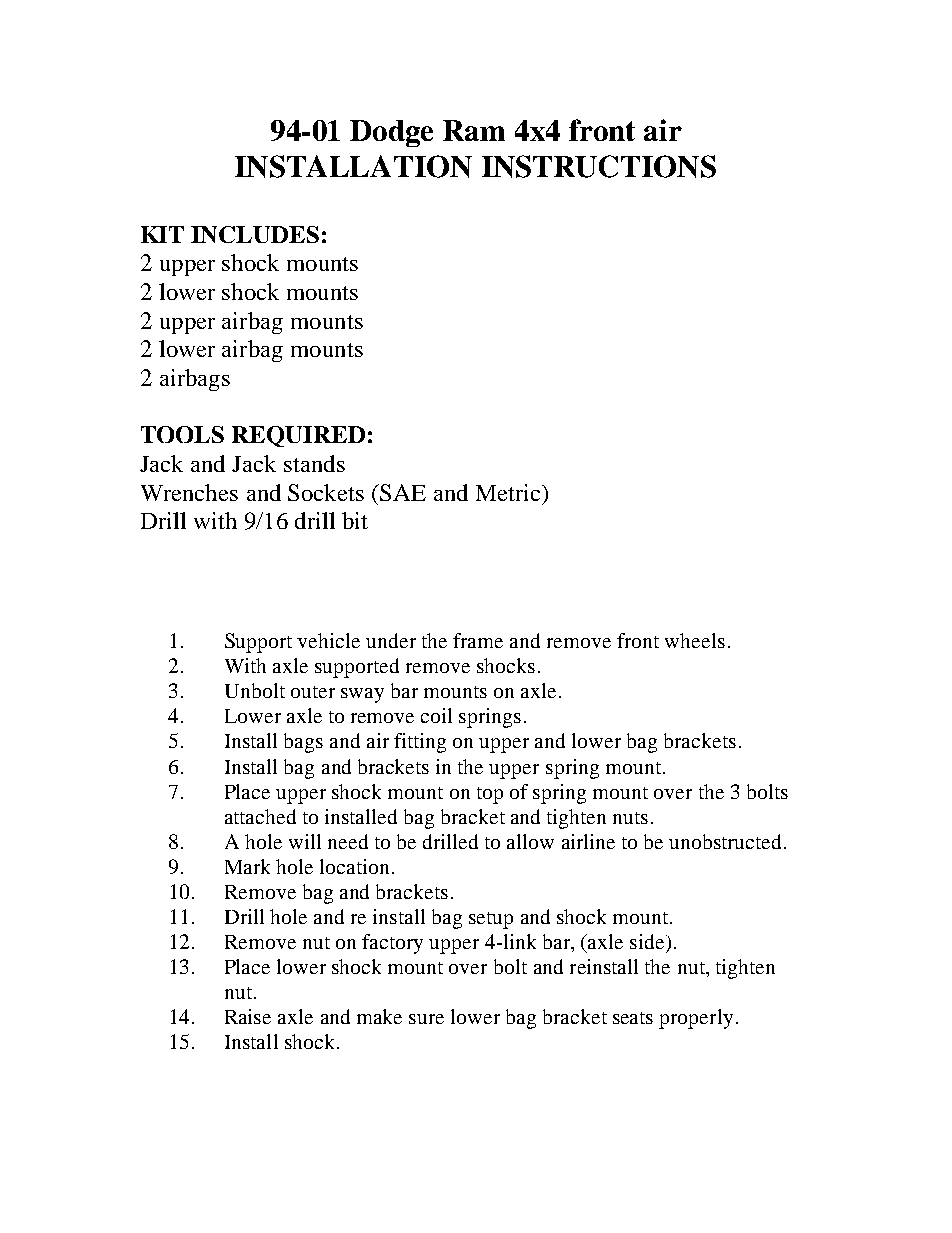 Image resolution: width=952 pixels, height=1233 pixels. What do you see at coordinates (599, 166) in the screenshot?
I see `INSTRUCTIONS` at bounding box center [599, 166].
